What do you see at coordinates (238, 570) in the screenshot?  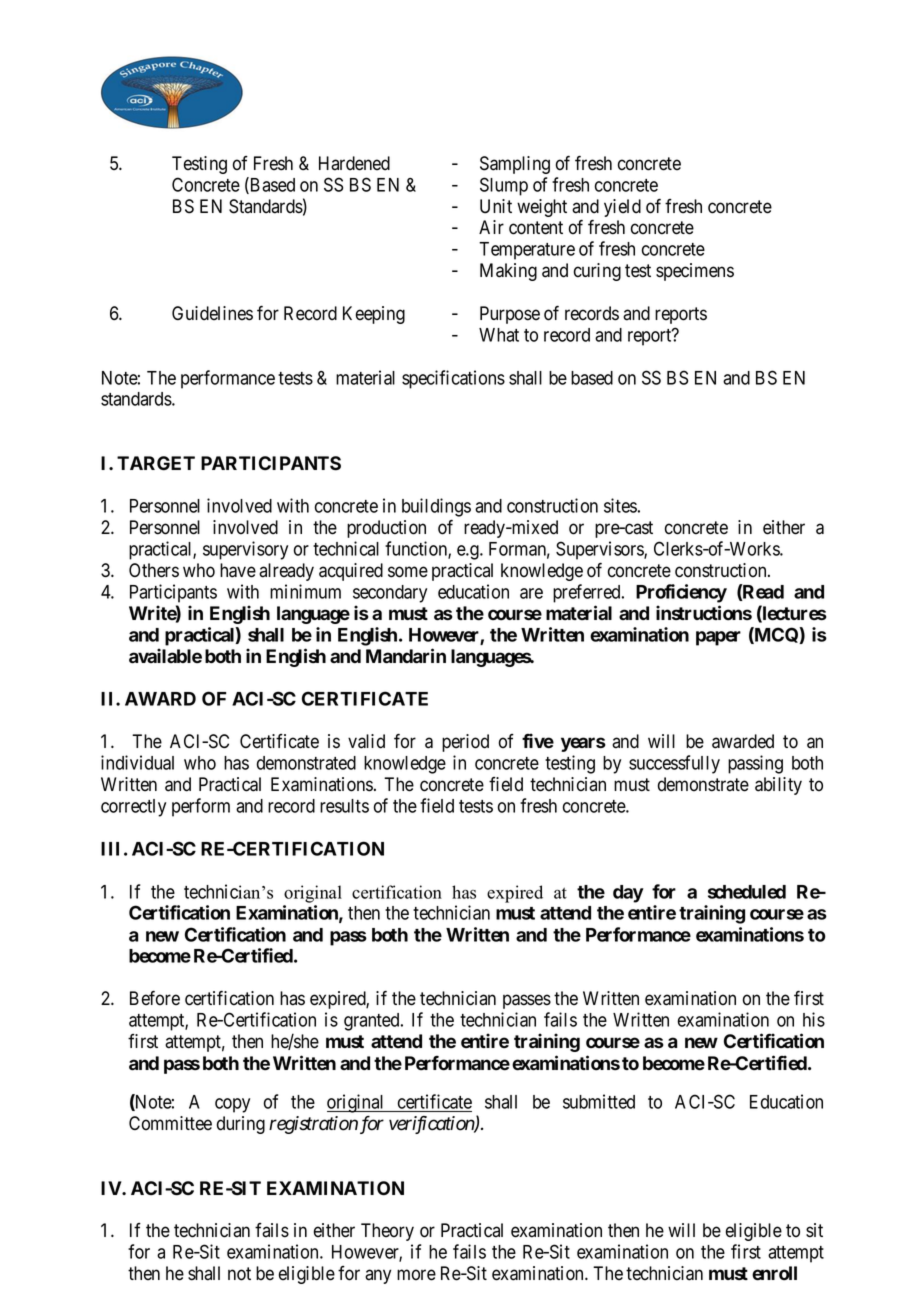 I see `have` at bounding box center [238, 570].
